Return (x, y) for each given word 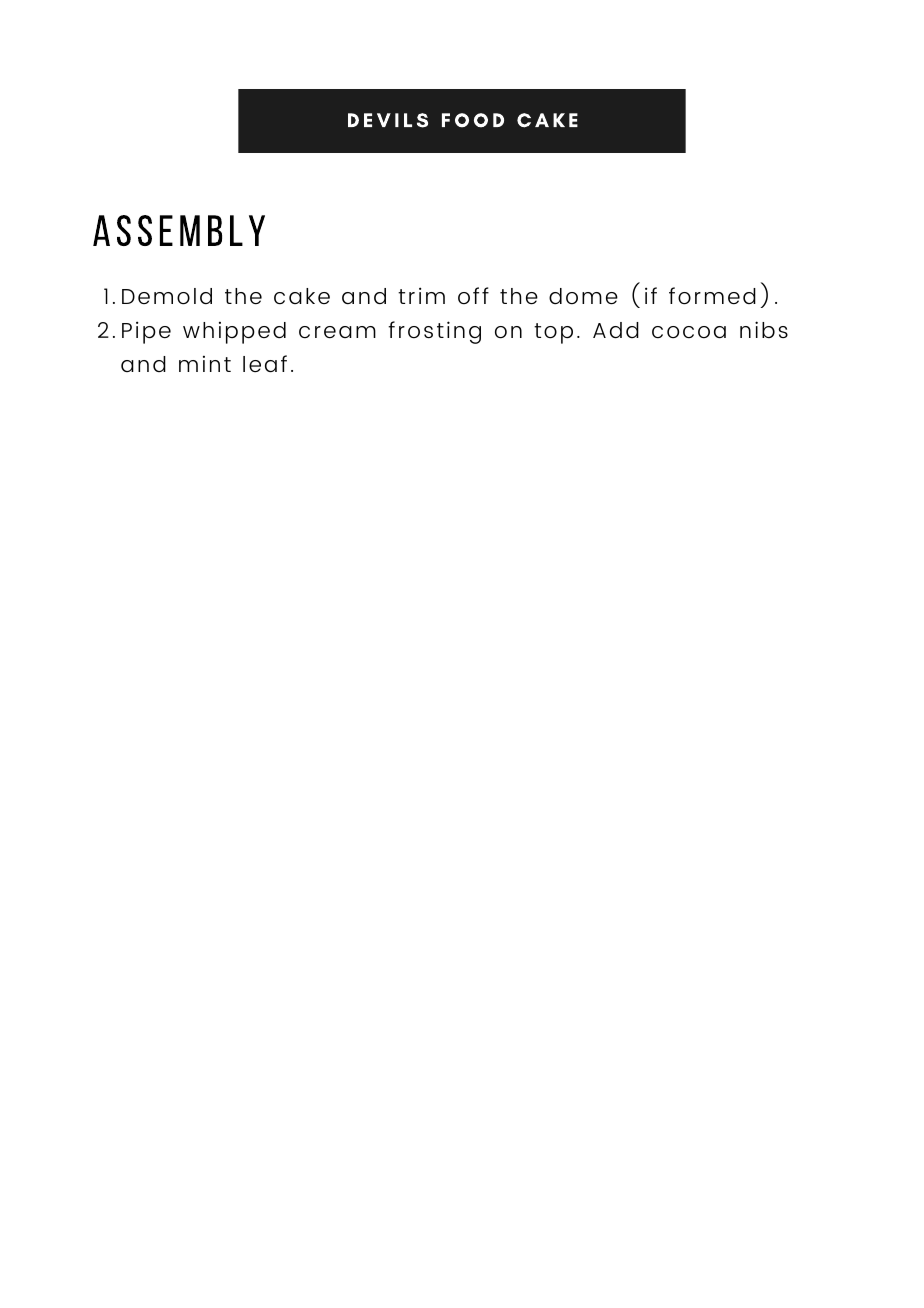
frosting (434, 332)
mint (205, 363)
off (473, 295)
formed (712, 296)
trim (421, 295)
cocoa (689, 332)
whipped (234, 332)
